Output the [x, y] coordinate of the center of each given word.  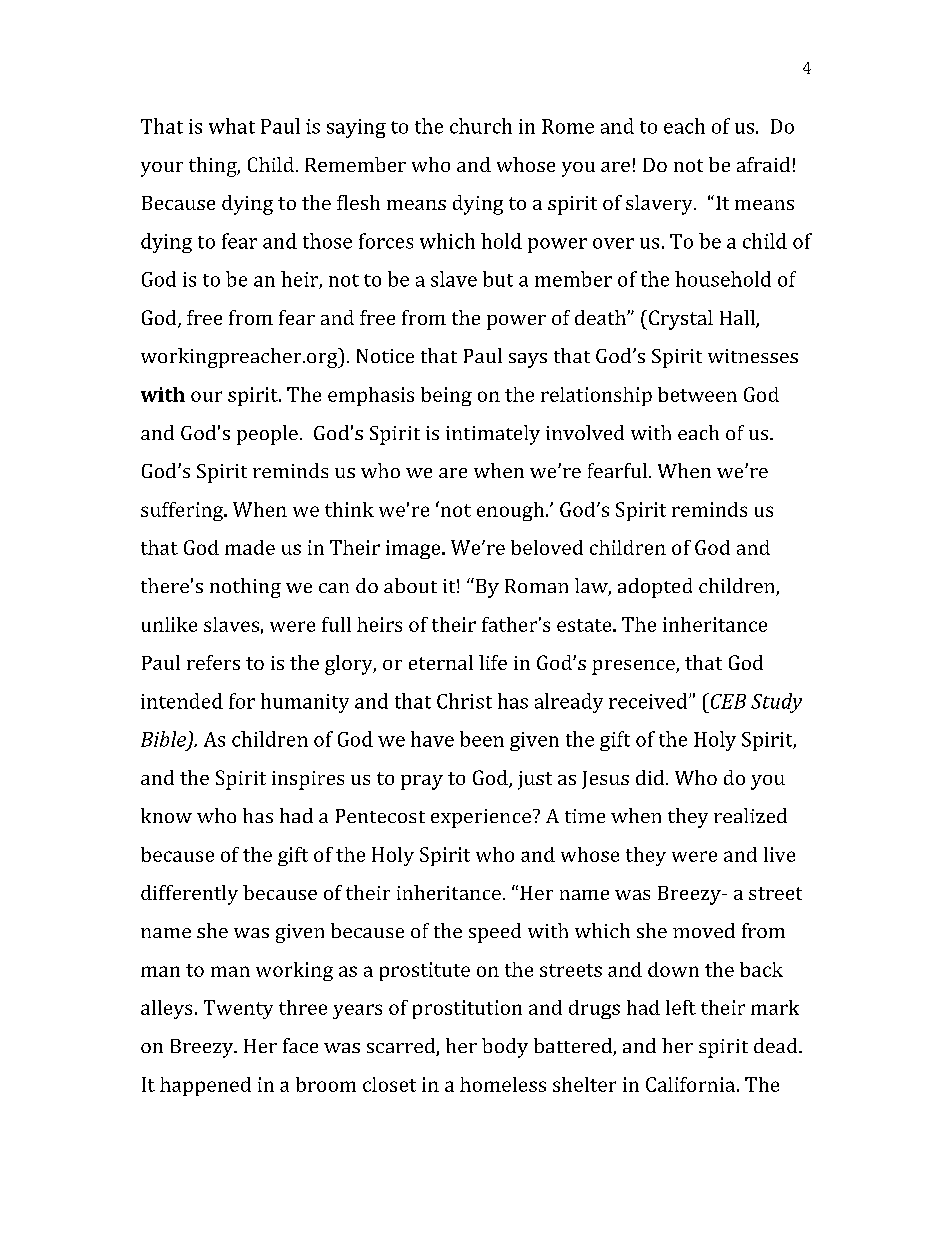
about [410, 585]
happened [205, 1086]
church [481, 126]
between [697, 394]
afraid [763, 164]
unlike [169, 624]
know [166, 815]
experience [481, 818]
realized [750, 815]
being [446, 396]
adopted [655, 588]
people [267, 435]
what [232, 126]
